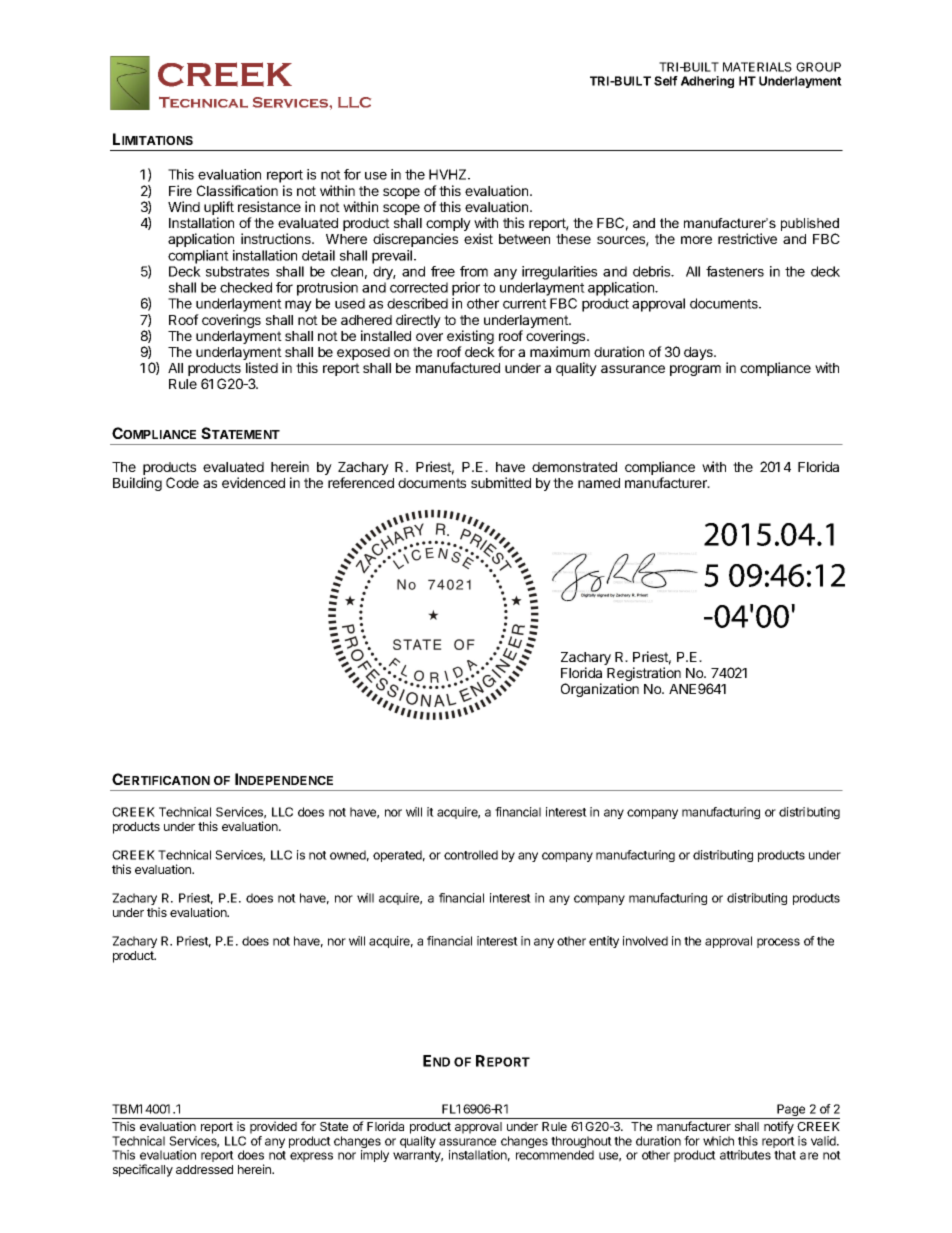  Describe the element at coordinates (644, 675) in the image. I see `Registration` at that location.
